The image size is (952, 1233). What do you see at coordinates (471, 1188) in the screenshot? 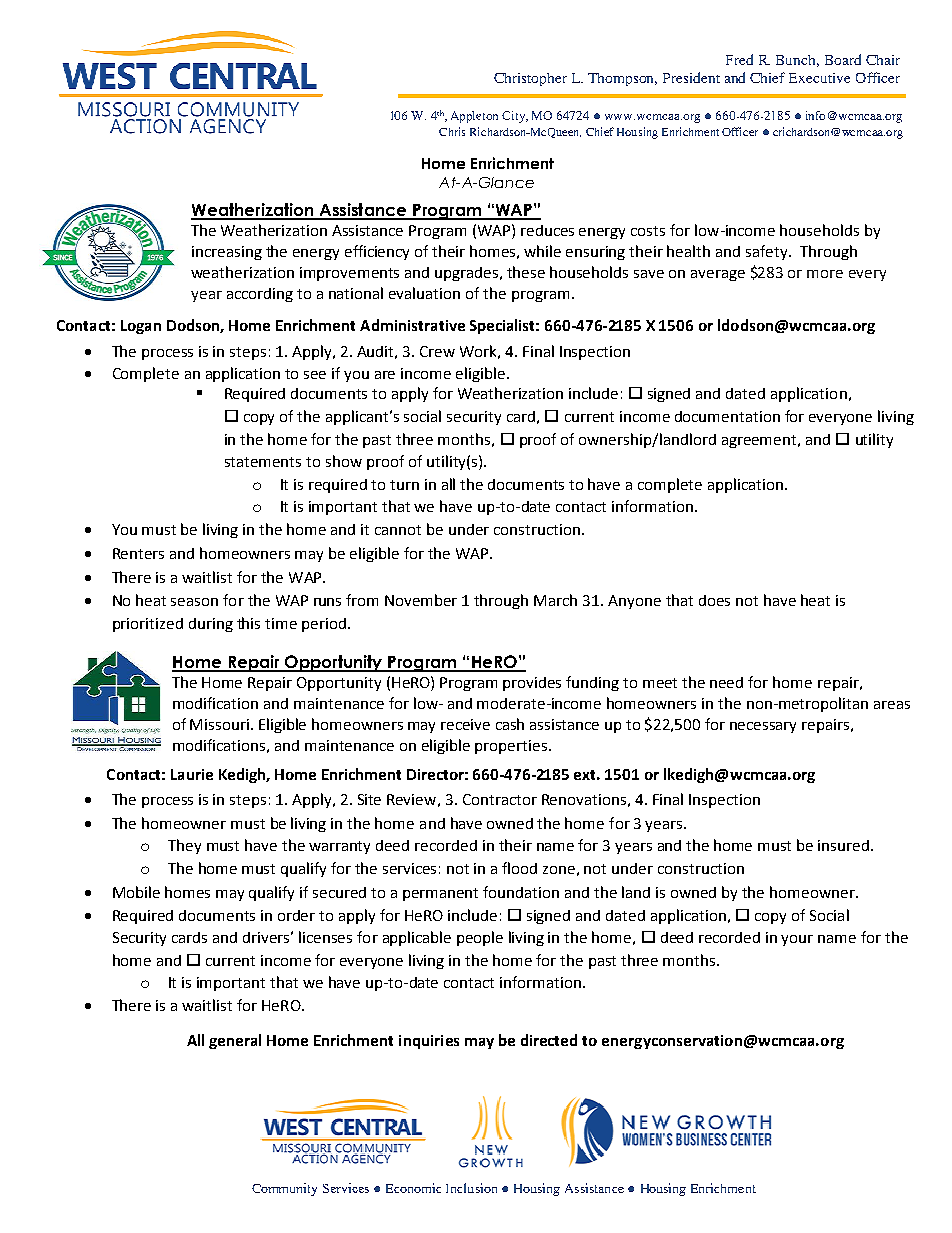
I see `Inclusion` at bounding box center [471, 1188].
